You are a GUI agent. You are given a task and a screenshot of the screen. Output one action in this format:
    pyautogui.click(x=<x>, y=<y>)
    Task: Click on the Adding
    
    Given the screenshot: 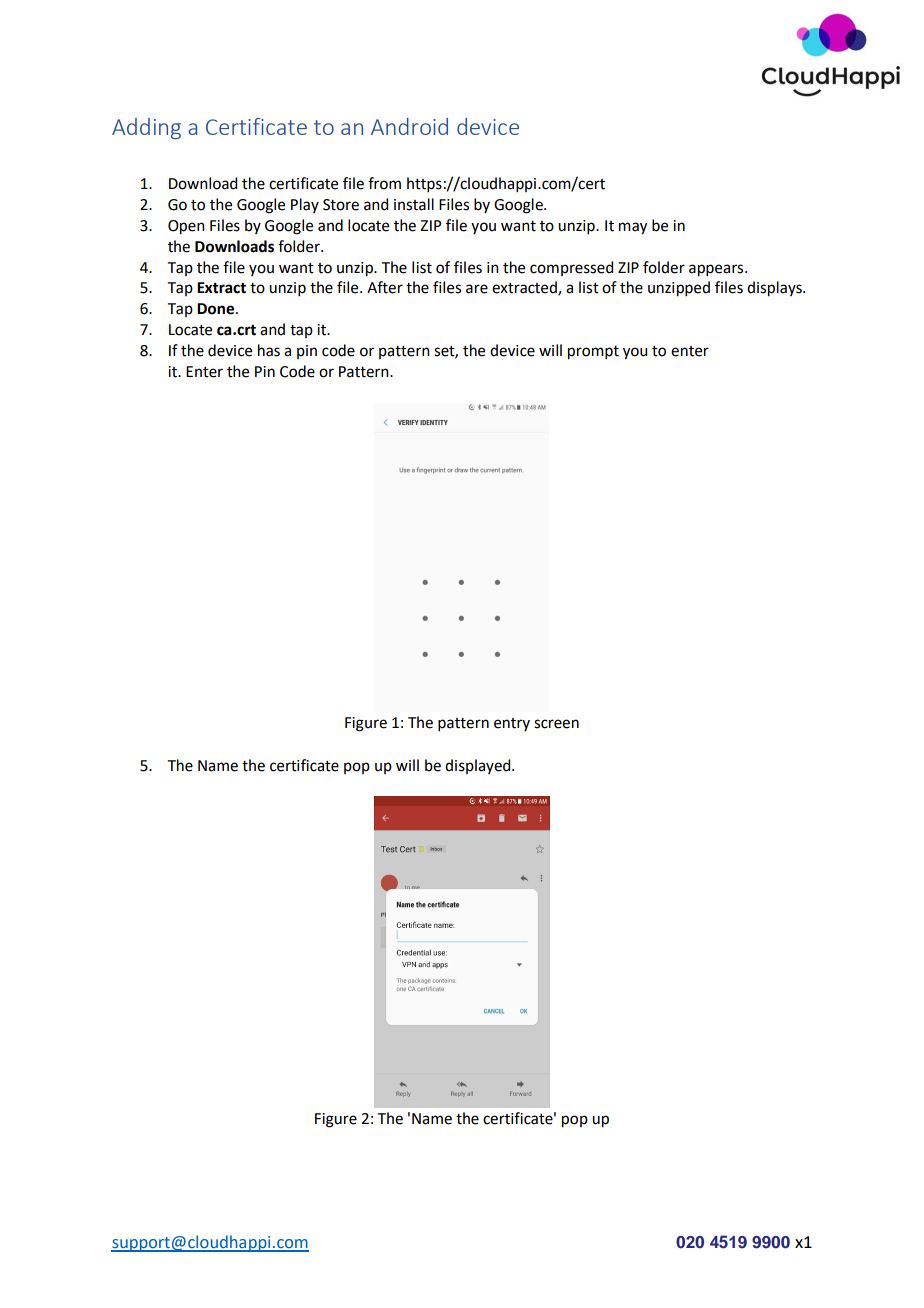 What is the action you would take?
    pyautogui.click(x=146, y=129)
